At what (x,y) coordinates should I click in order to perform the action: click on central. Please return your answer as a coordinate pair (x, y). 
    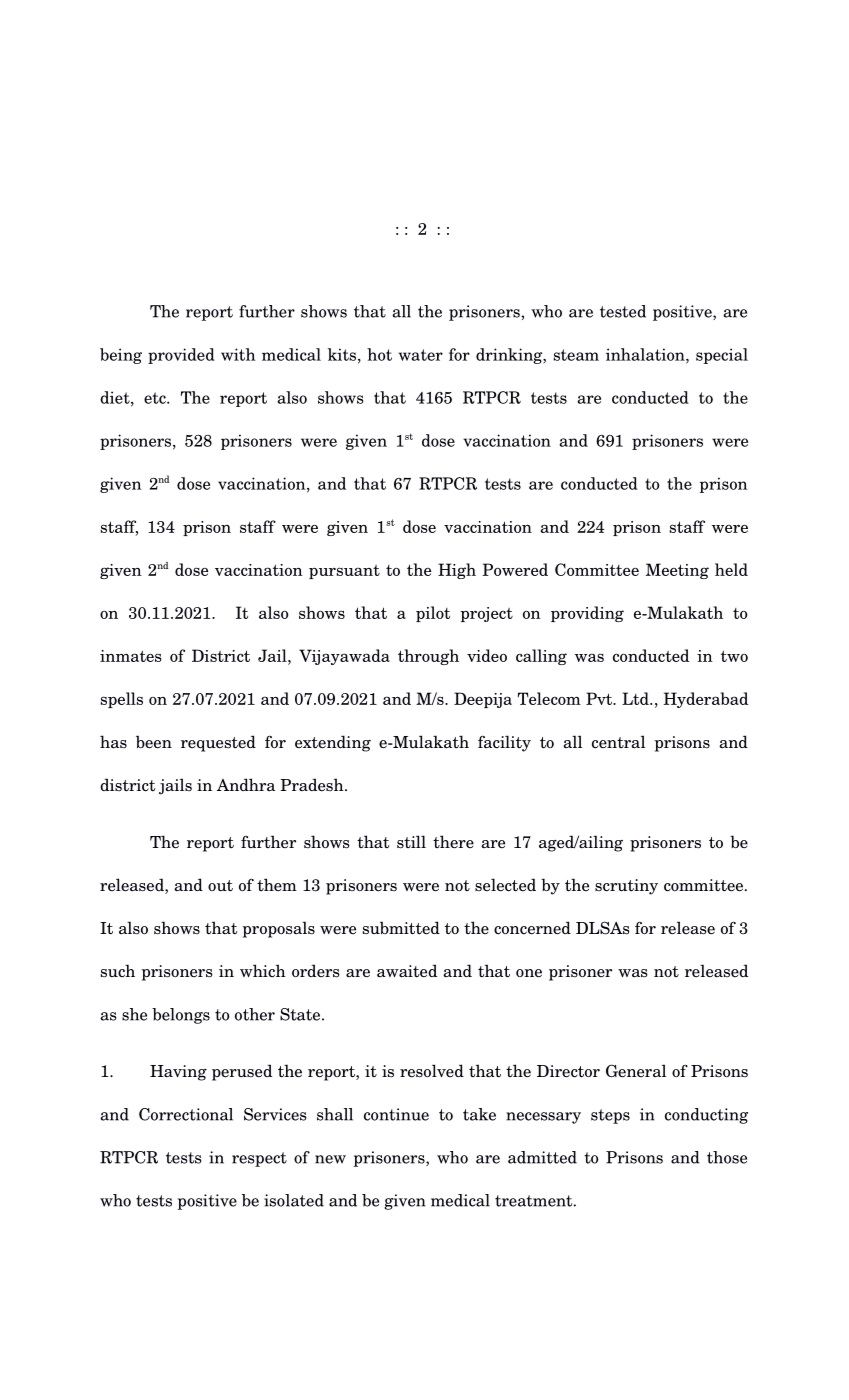
    Looking at the image, I should click on (618, 742).
